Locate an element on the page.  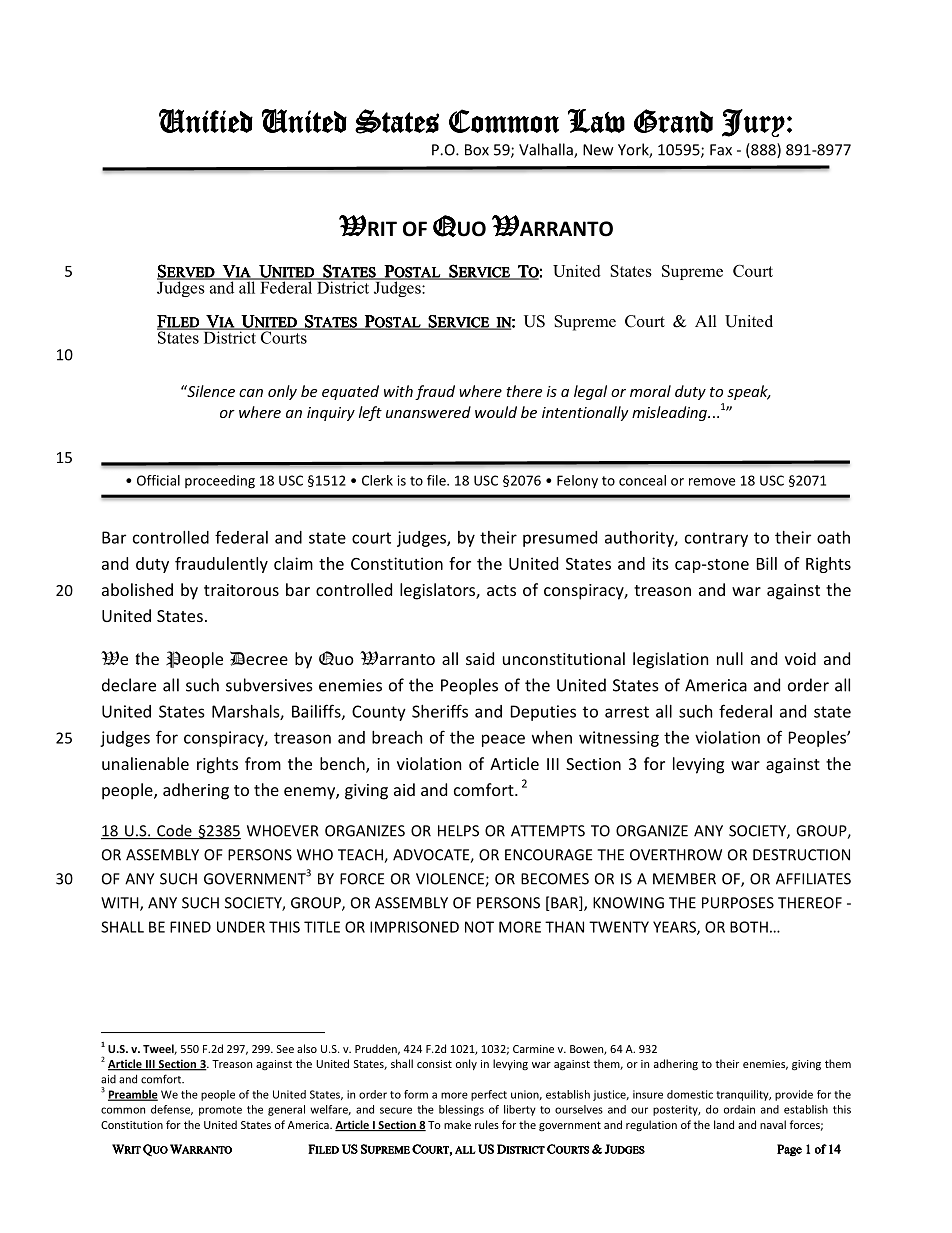
would is located at coordinates (496, 412).
